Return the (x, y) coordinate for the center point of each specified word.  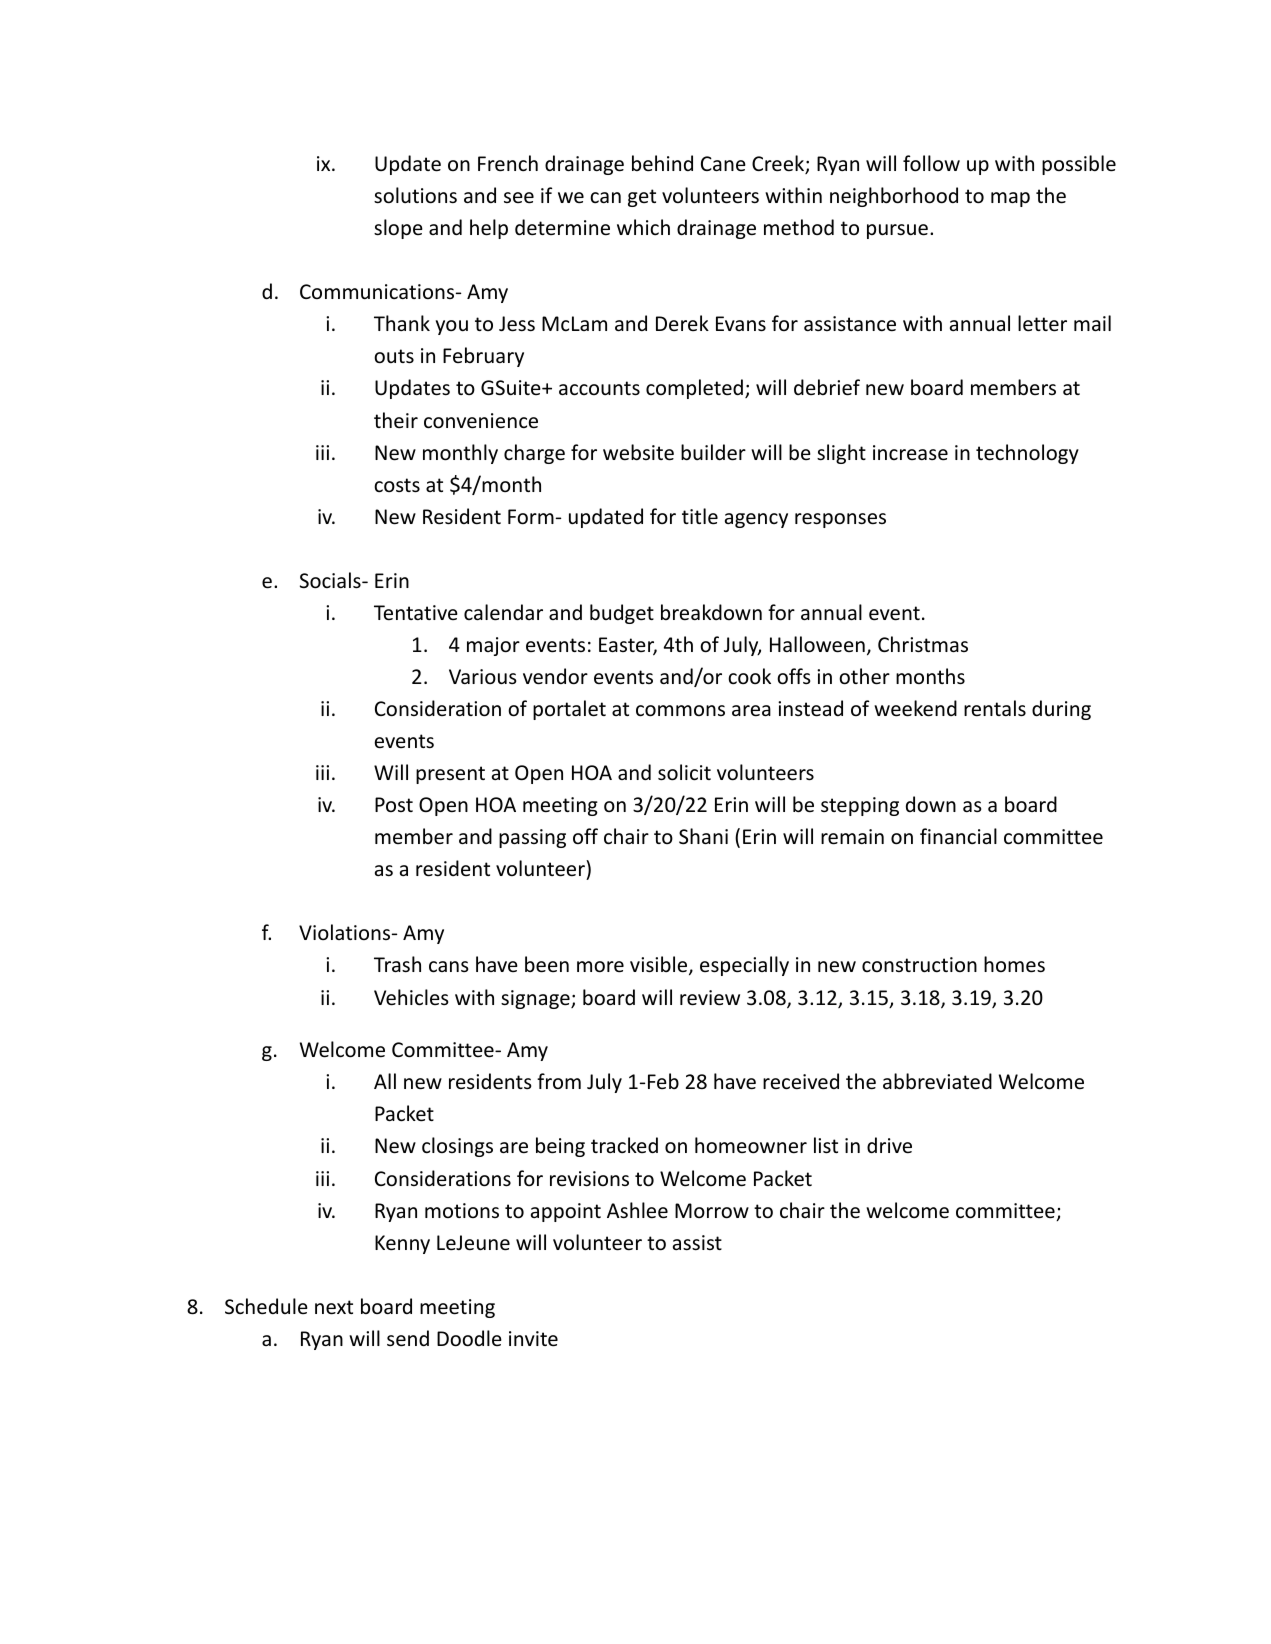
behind (662, 163)
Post (394, 804)
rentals (995, 708)
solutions (415, 195)
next (334, 1307)
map (1010, 199)
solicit (684, 772)
